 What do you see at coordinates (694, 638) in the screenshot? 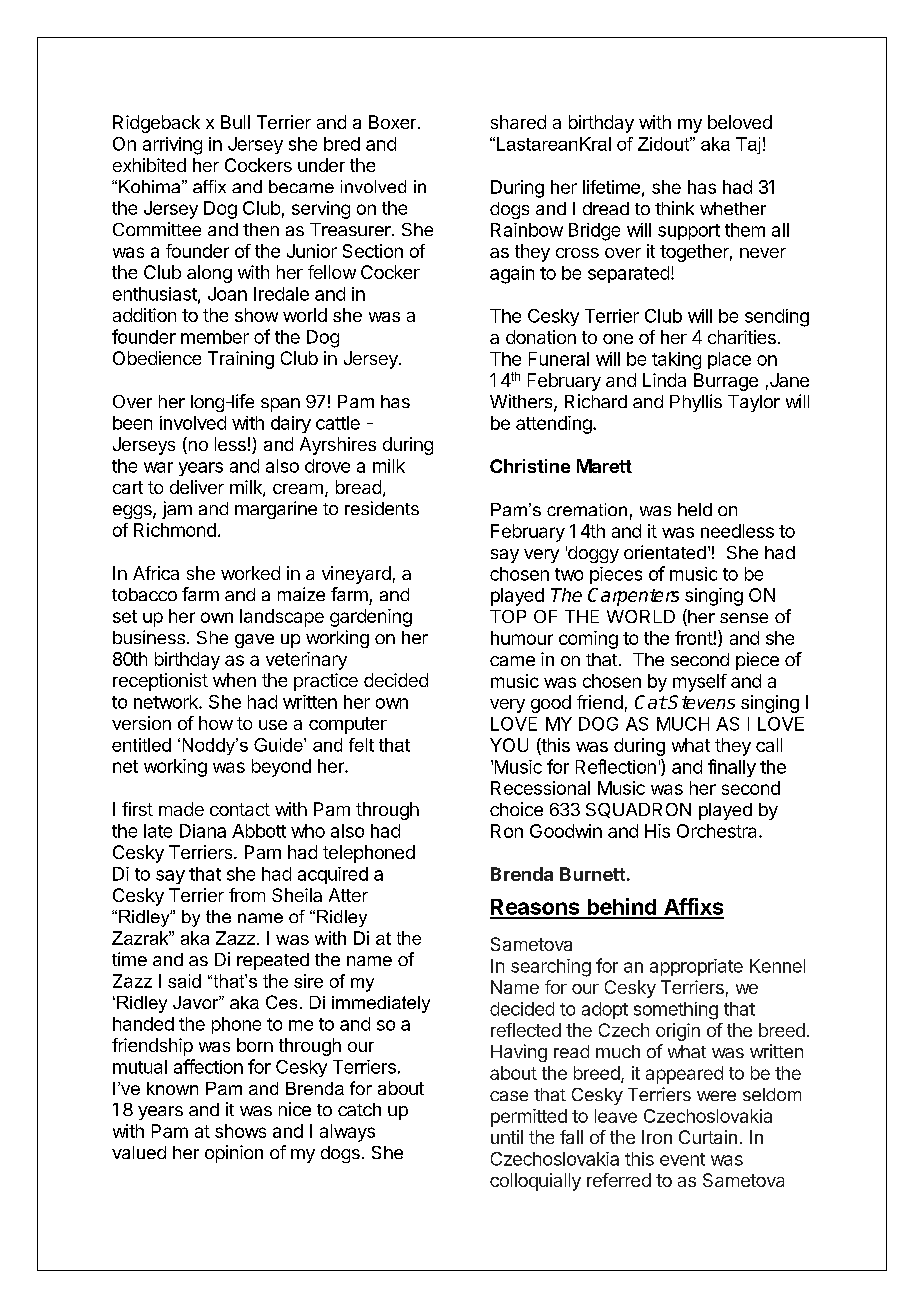
I see `front` at bounding box center [694, 638].
